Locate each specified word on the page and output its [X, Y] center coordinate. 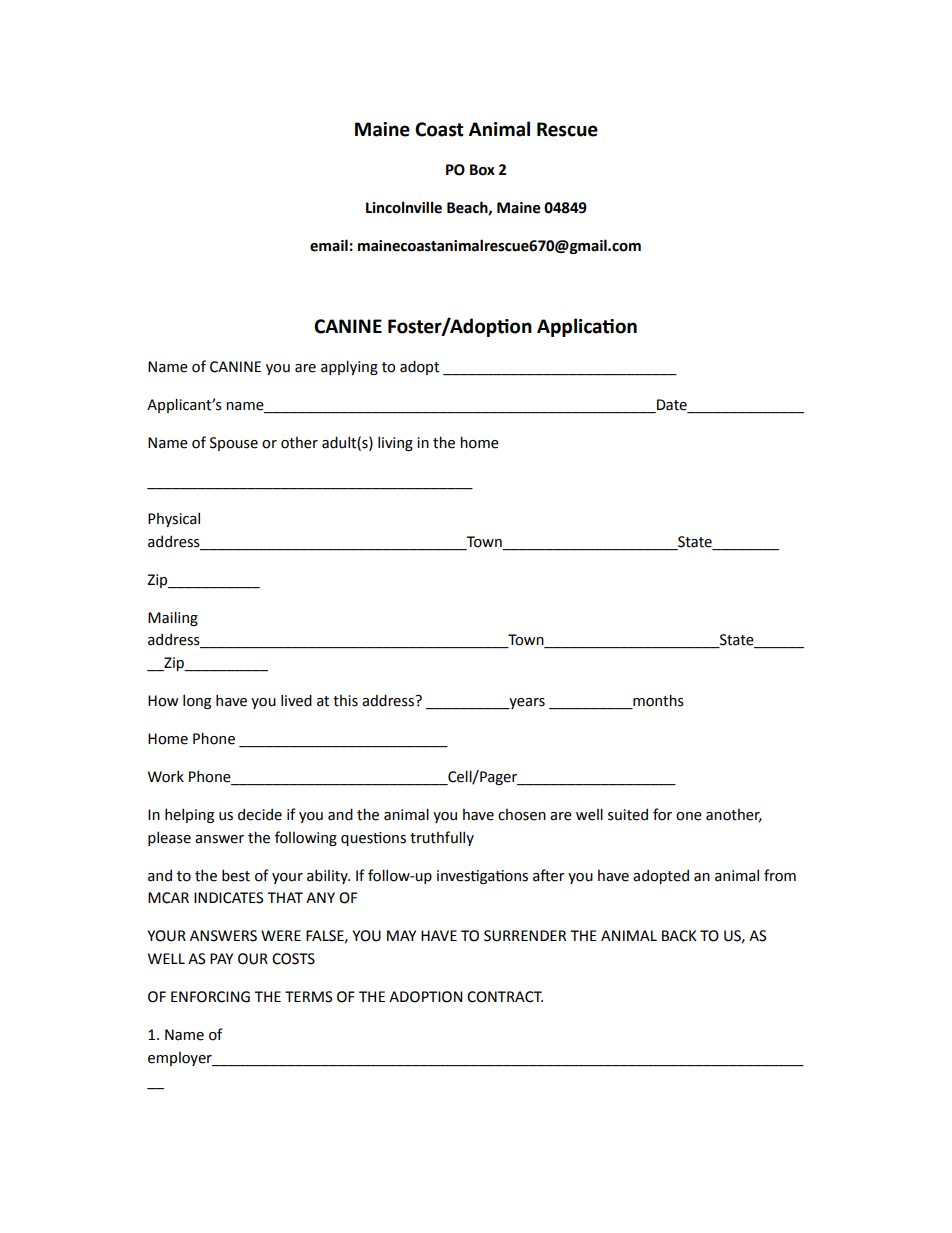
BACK [679, 936]
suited [628, 815]
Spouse [234, 444]
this [345, 701]
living [395, 443]
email [329, 245]
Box [482, 170]
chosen [522, 815]
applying [349, 367]
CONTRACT [505, 997]
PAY [221, 958]
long [197, 701]
